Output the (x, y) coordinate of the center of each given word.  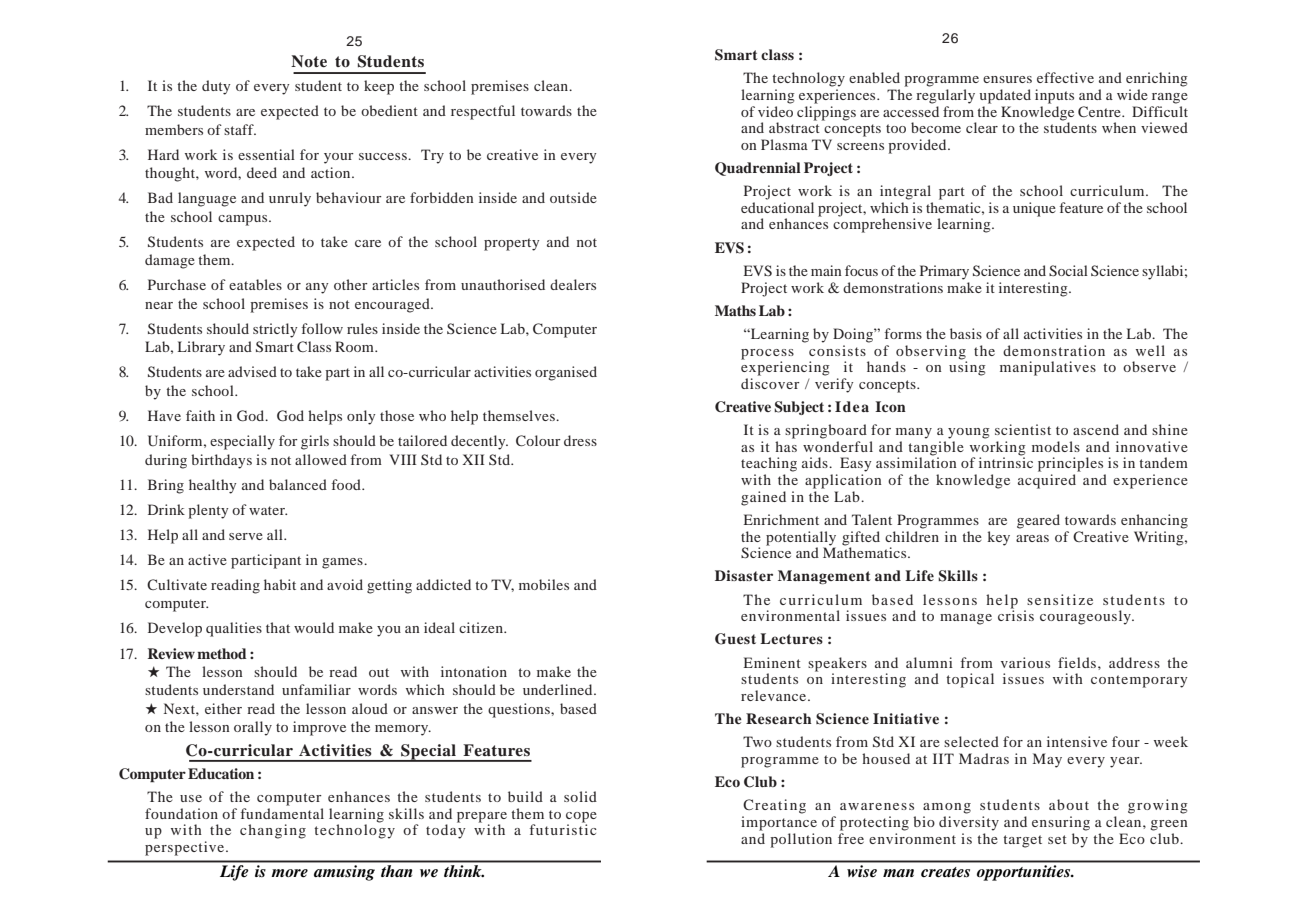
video (775, 111)
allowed (321, 459)
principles (1070, 464)
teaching (769, 464)
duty (216, 87)
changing (273, 831)
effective (1065, 77)
